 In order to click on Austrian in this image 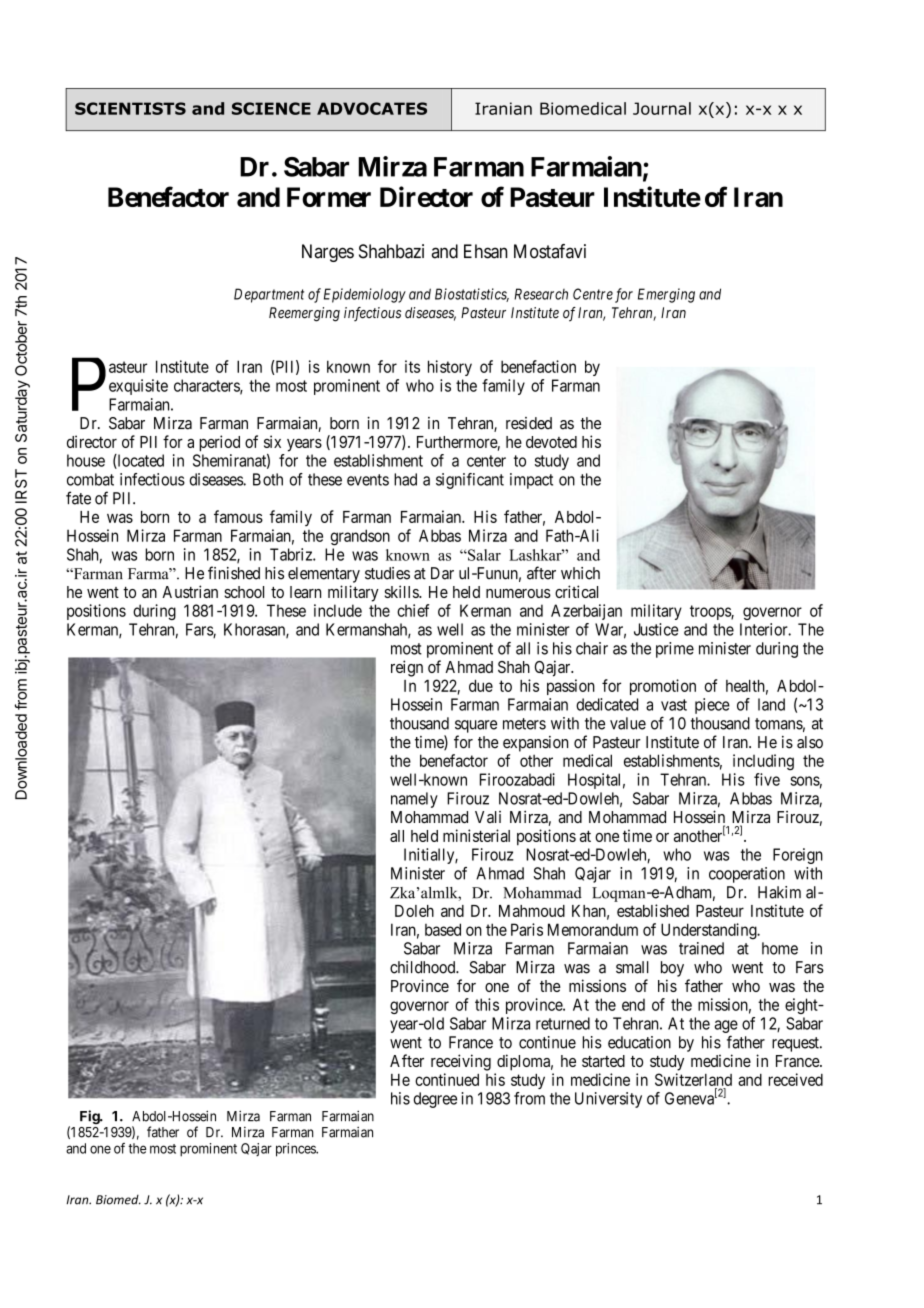, I will do `click(190, 591)`.
